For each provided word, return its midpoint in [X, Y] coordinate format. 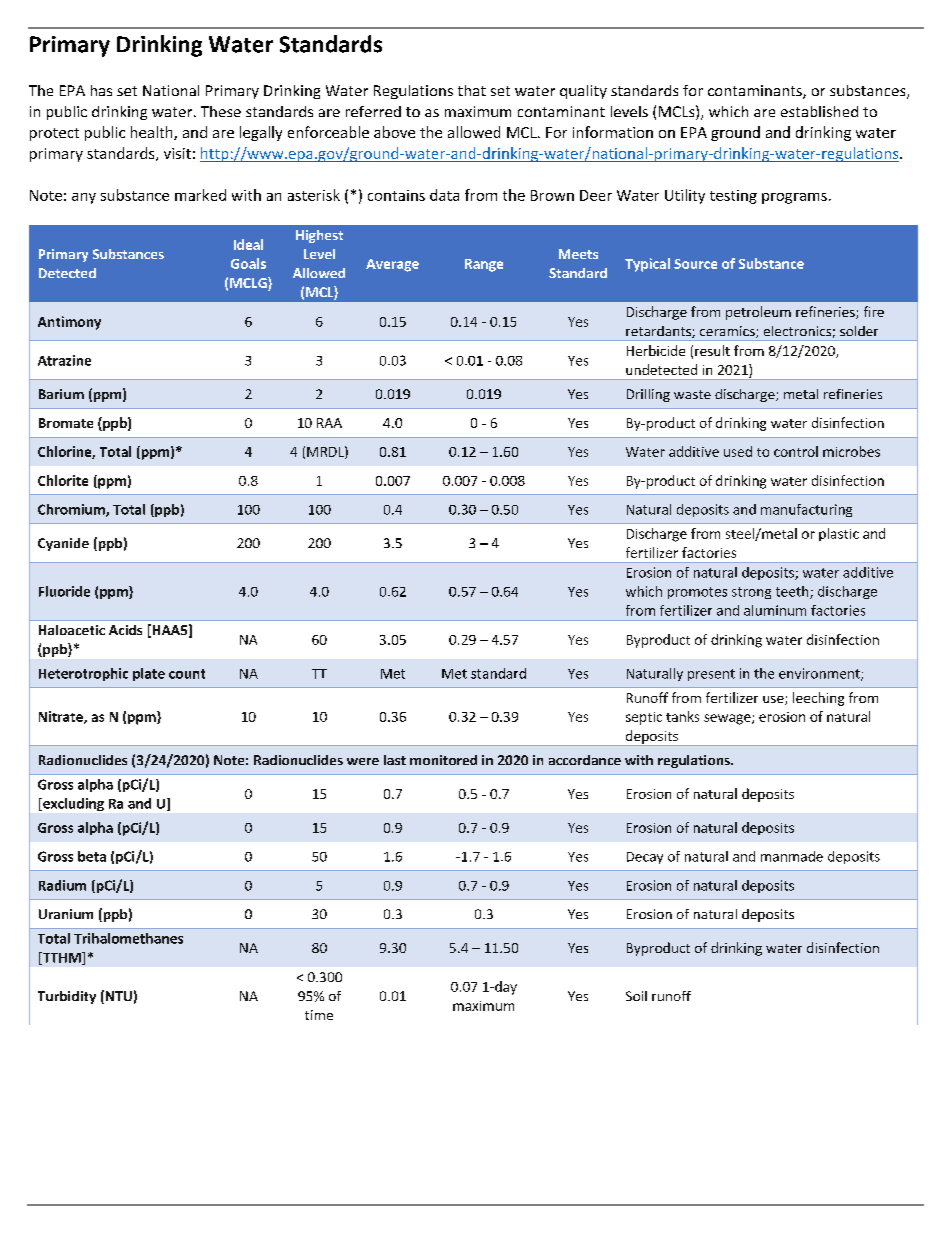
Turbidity [67, 997]
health [153, 133]
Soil [636, 996]
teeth [793, 592]
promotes [697, 593]
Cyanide [63, 544]
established [819, 111]
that [472, 90]
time [319, 1015]
